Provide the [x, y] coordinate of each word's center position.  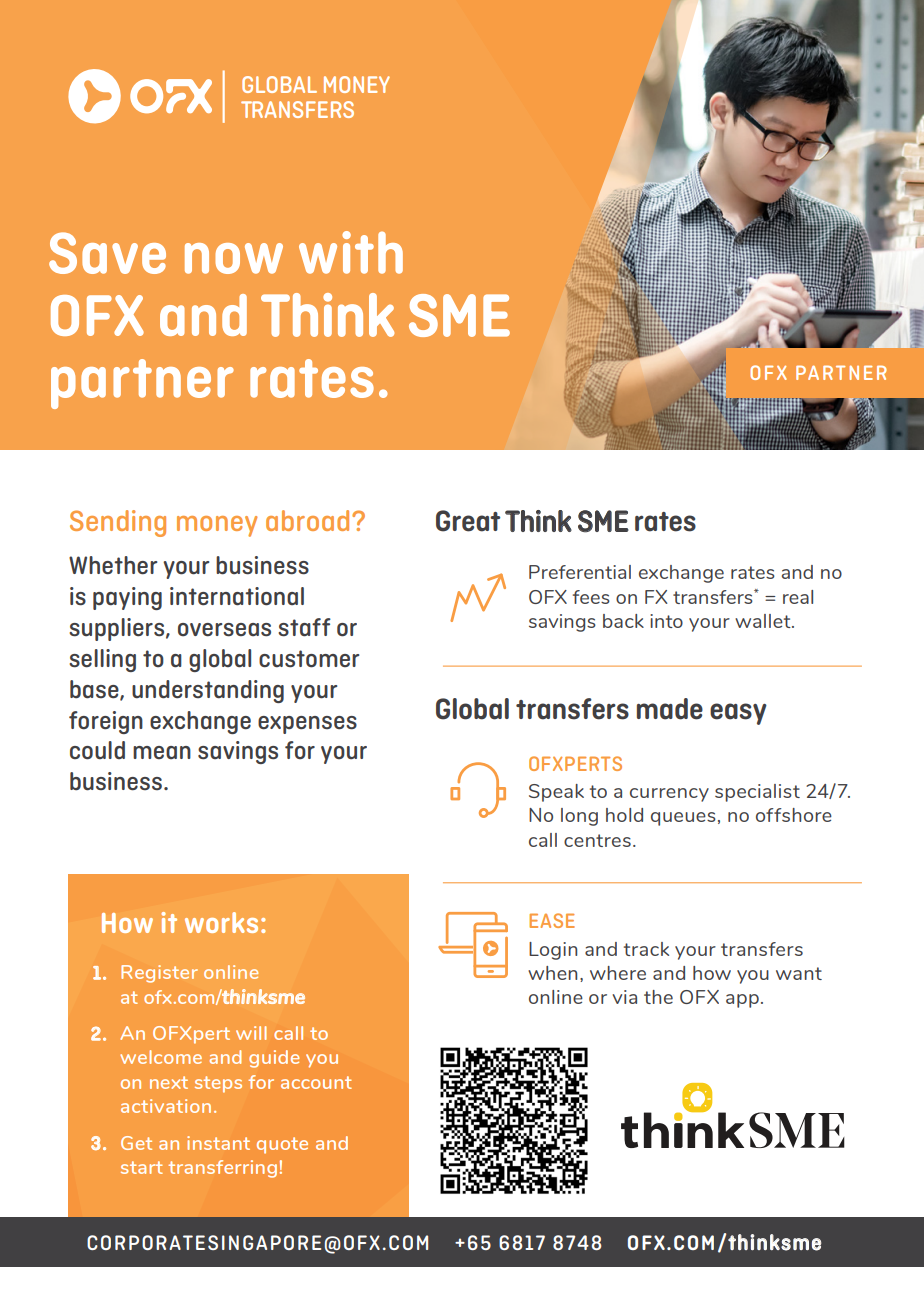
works [221, 922]
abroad [307, 520]
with [351, 252]
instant [218, 1143]
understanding [208, 691]
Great [468, 521]
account [316, 1082]
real [798, 597]
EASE [552, 920]
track [646, 949]
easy [738, 714]
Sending [118, 523]
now [234, 258]
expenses [307, 725]
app [742, 1001]
